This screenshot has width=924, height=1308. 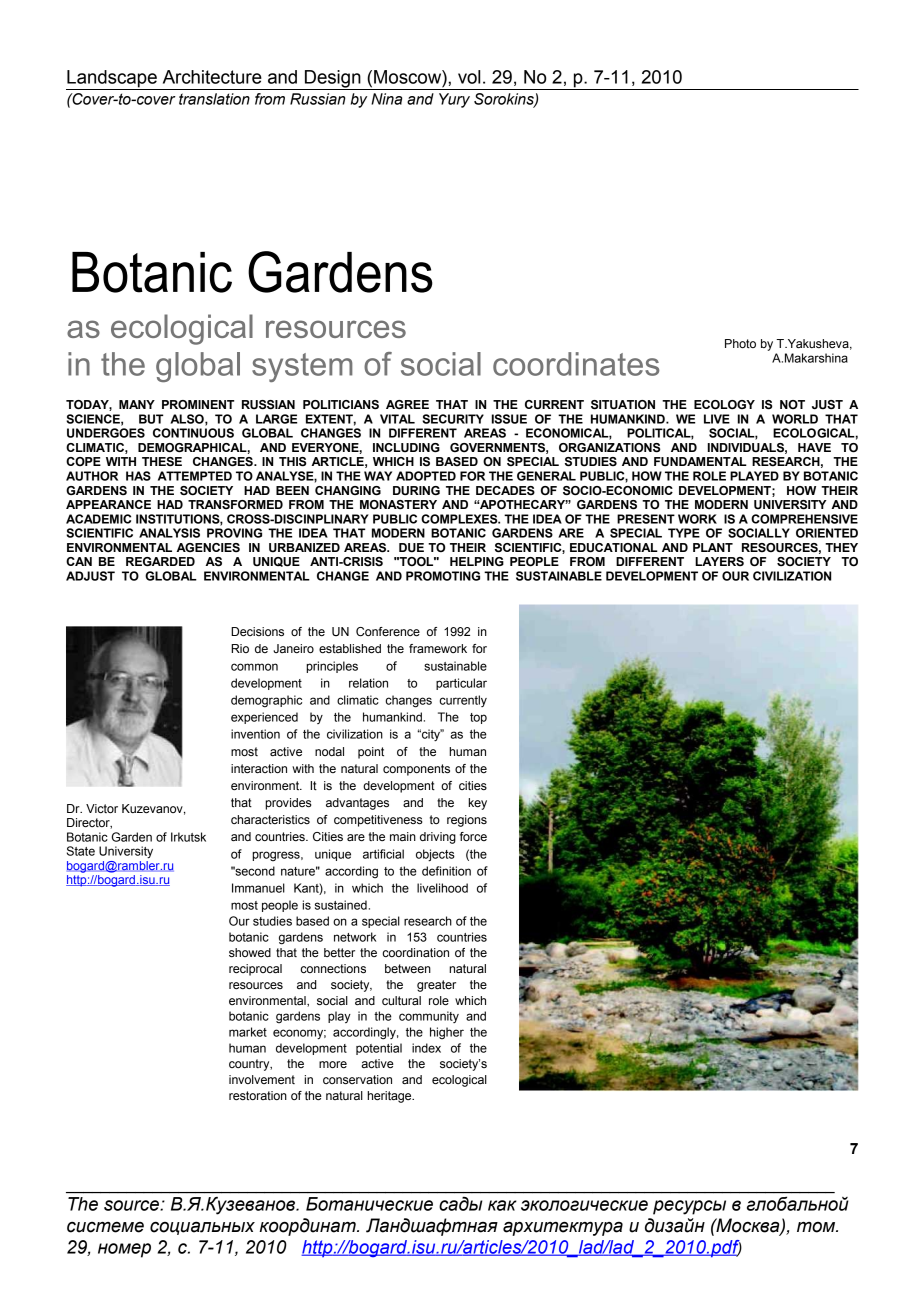 What do you see at coordinates (719, 562) in the screenshot?
I see `LAYERS` at bounding box center [719, 562].
